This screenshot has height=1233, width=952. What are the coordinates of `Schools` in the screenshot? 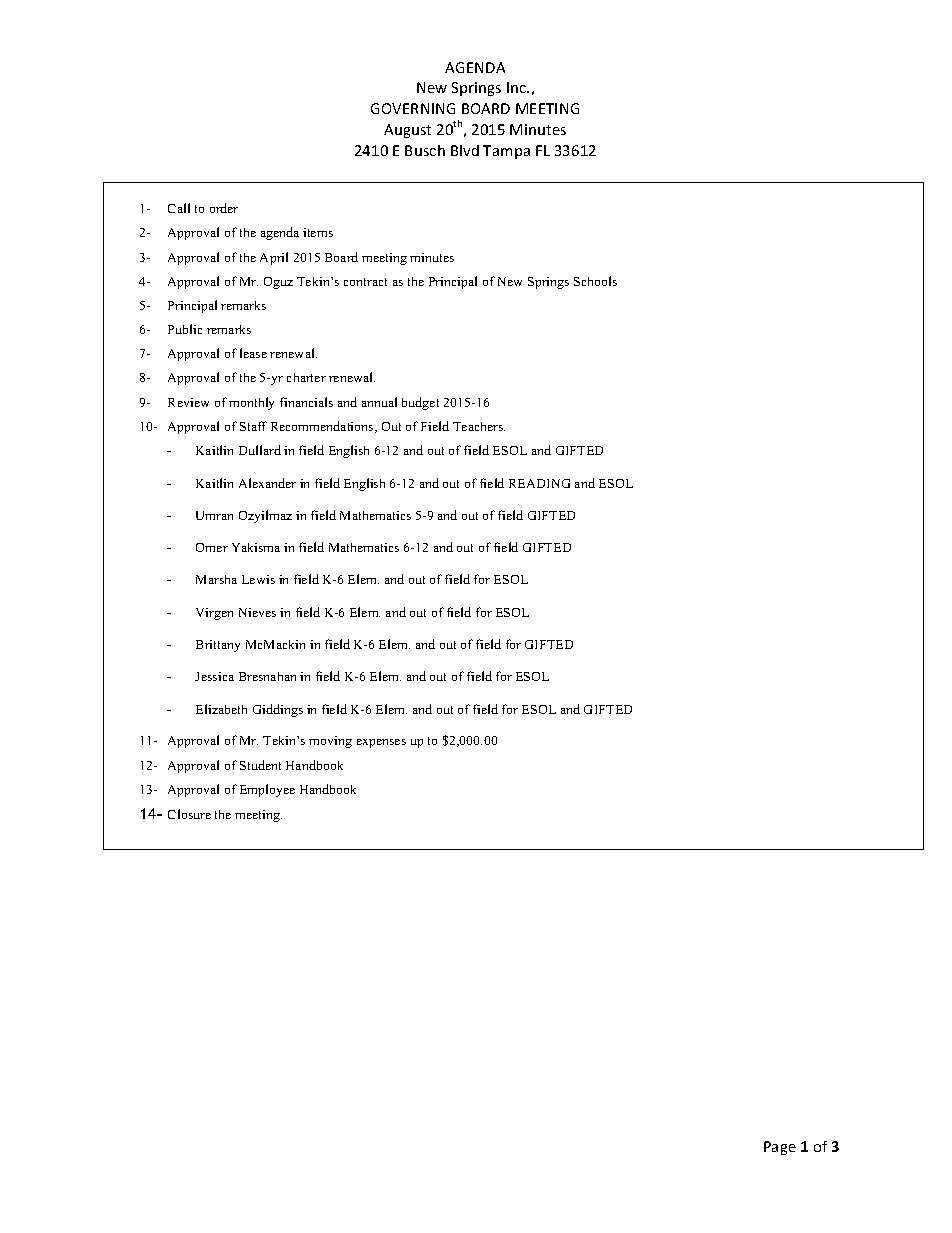 It's located at (595, 281).
